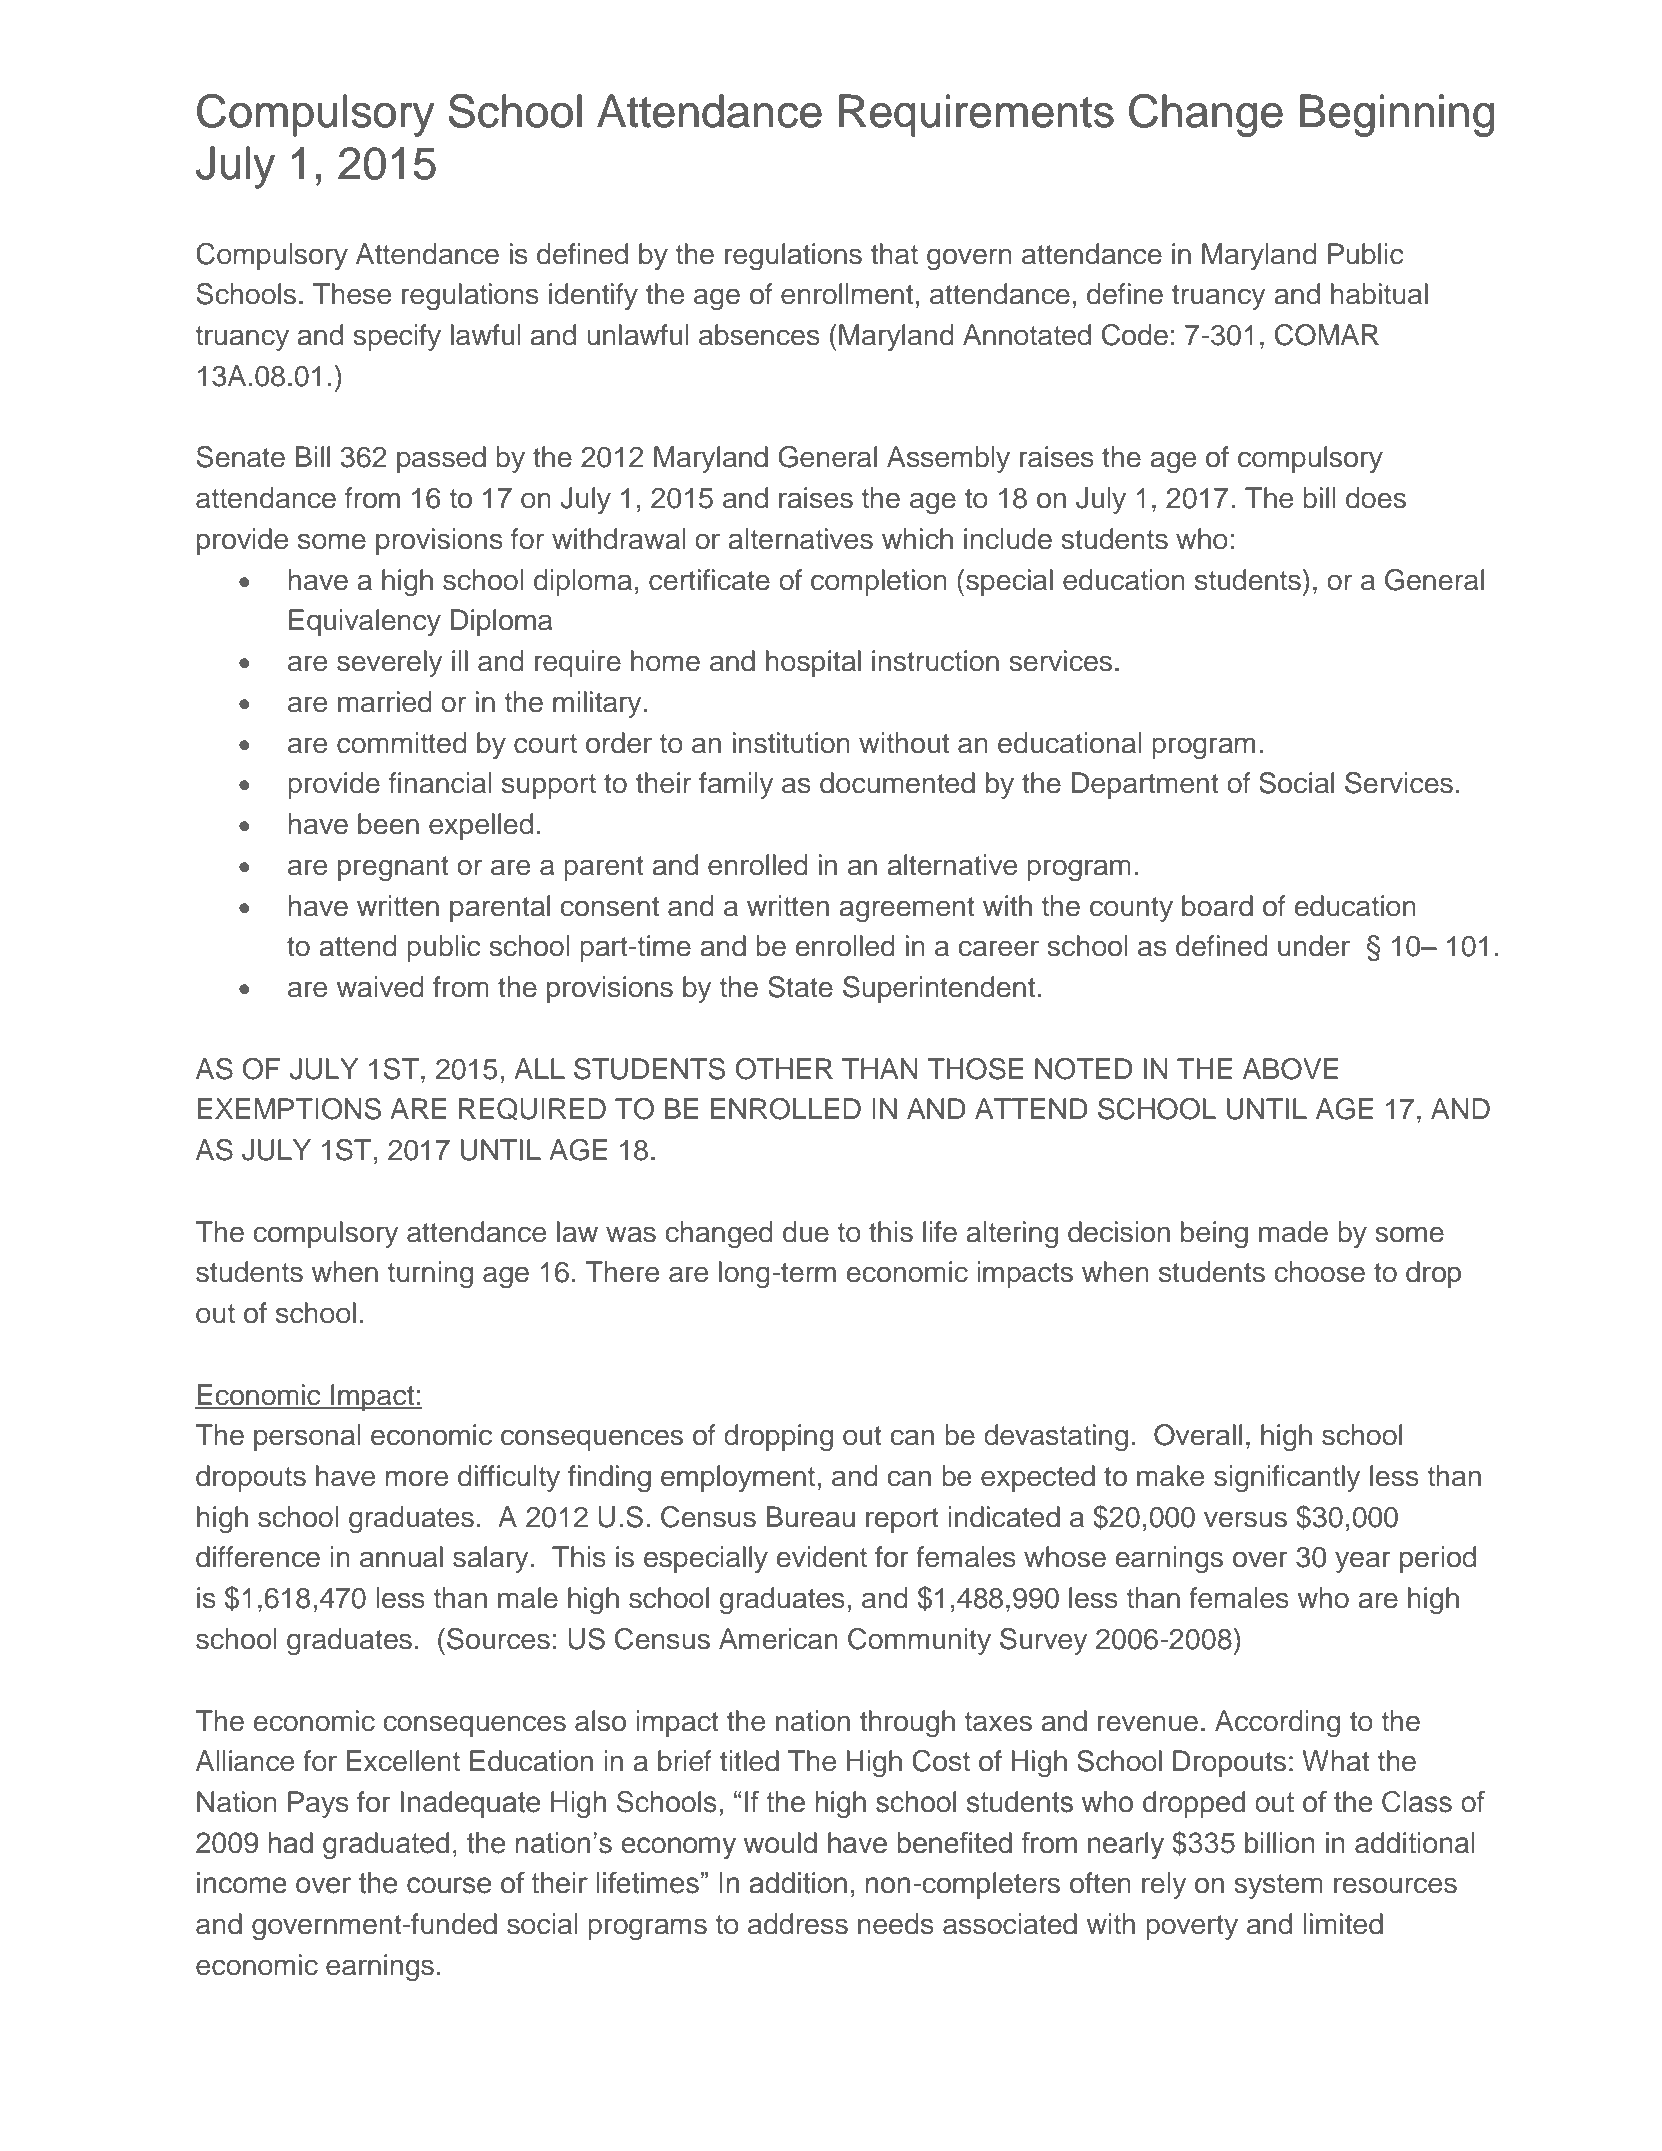 This document has height=2151, width=1662. Describe the element at coordinates (894, 254) in the document. I see `that` at that location.
